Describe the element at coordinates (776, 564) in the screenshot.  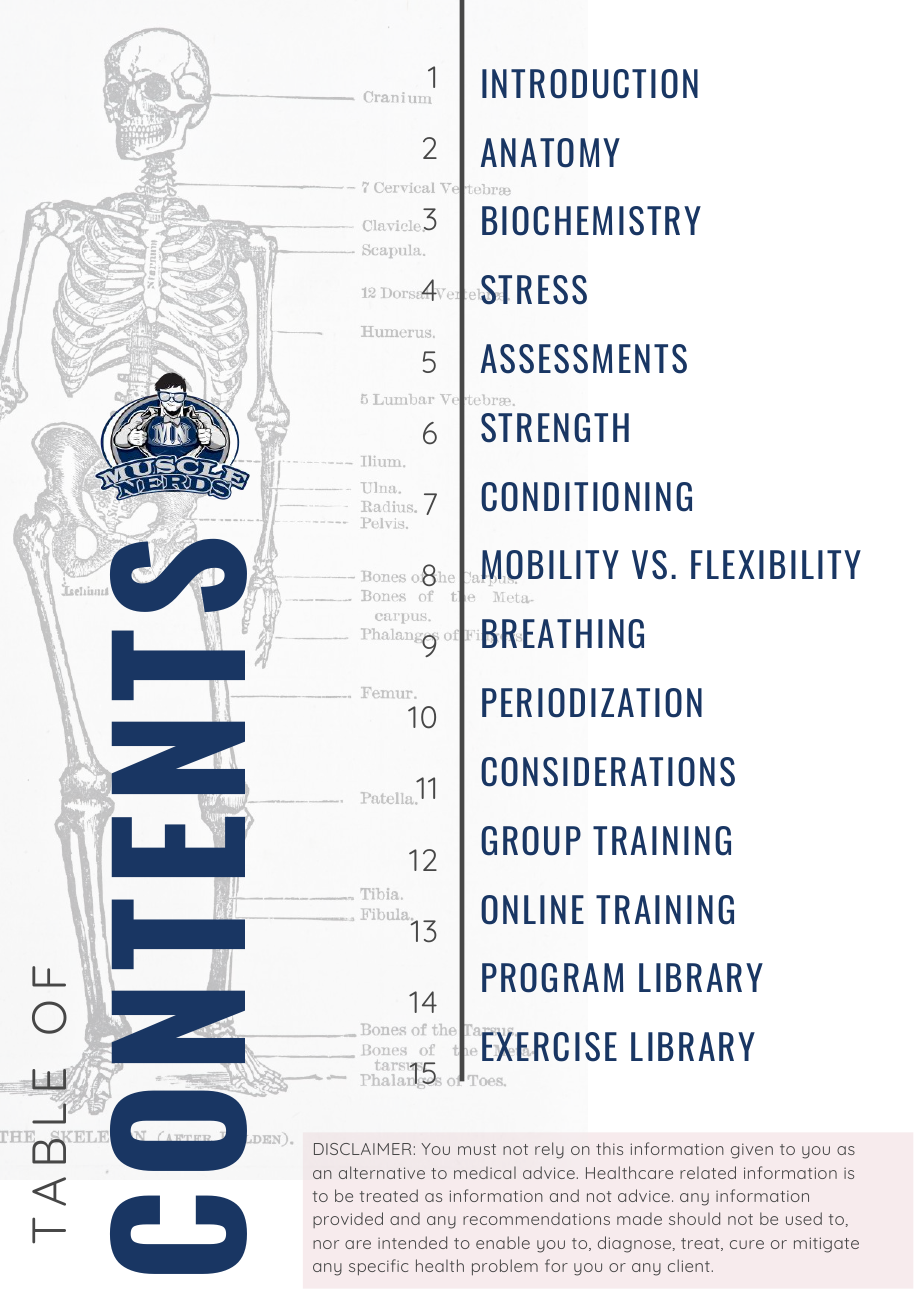
I see `FLEXIBILITY` at that location.
